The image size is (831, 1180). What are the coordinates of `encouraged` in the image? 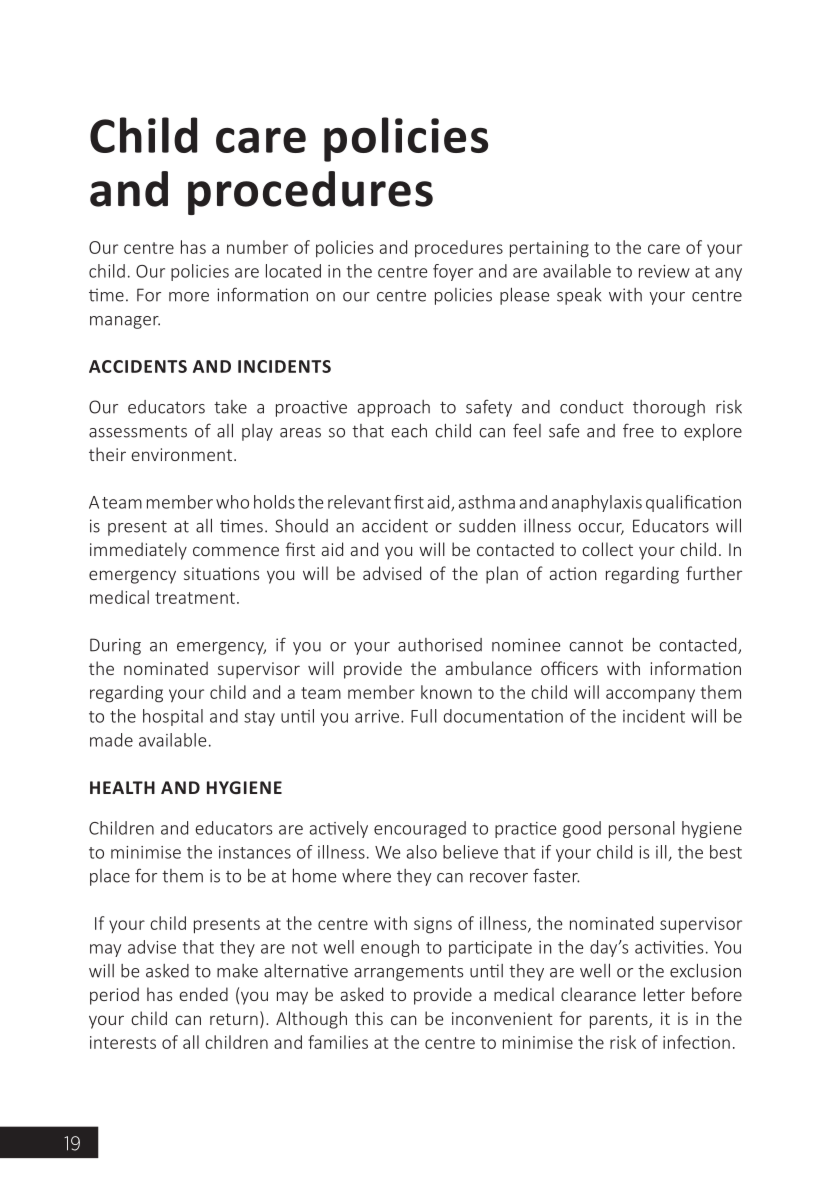 It's located at (420, 829).
